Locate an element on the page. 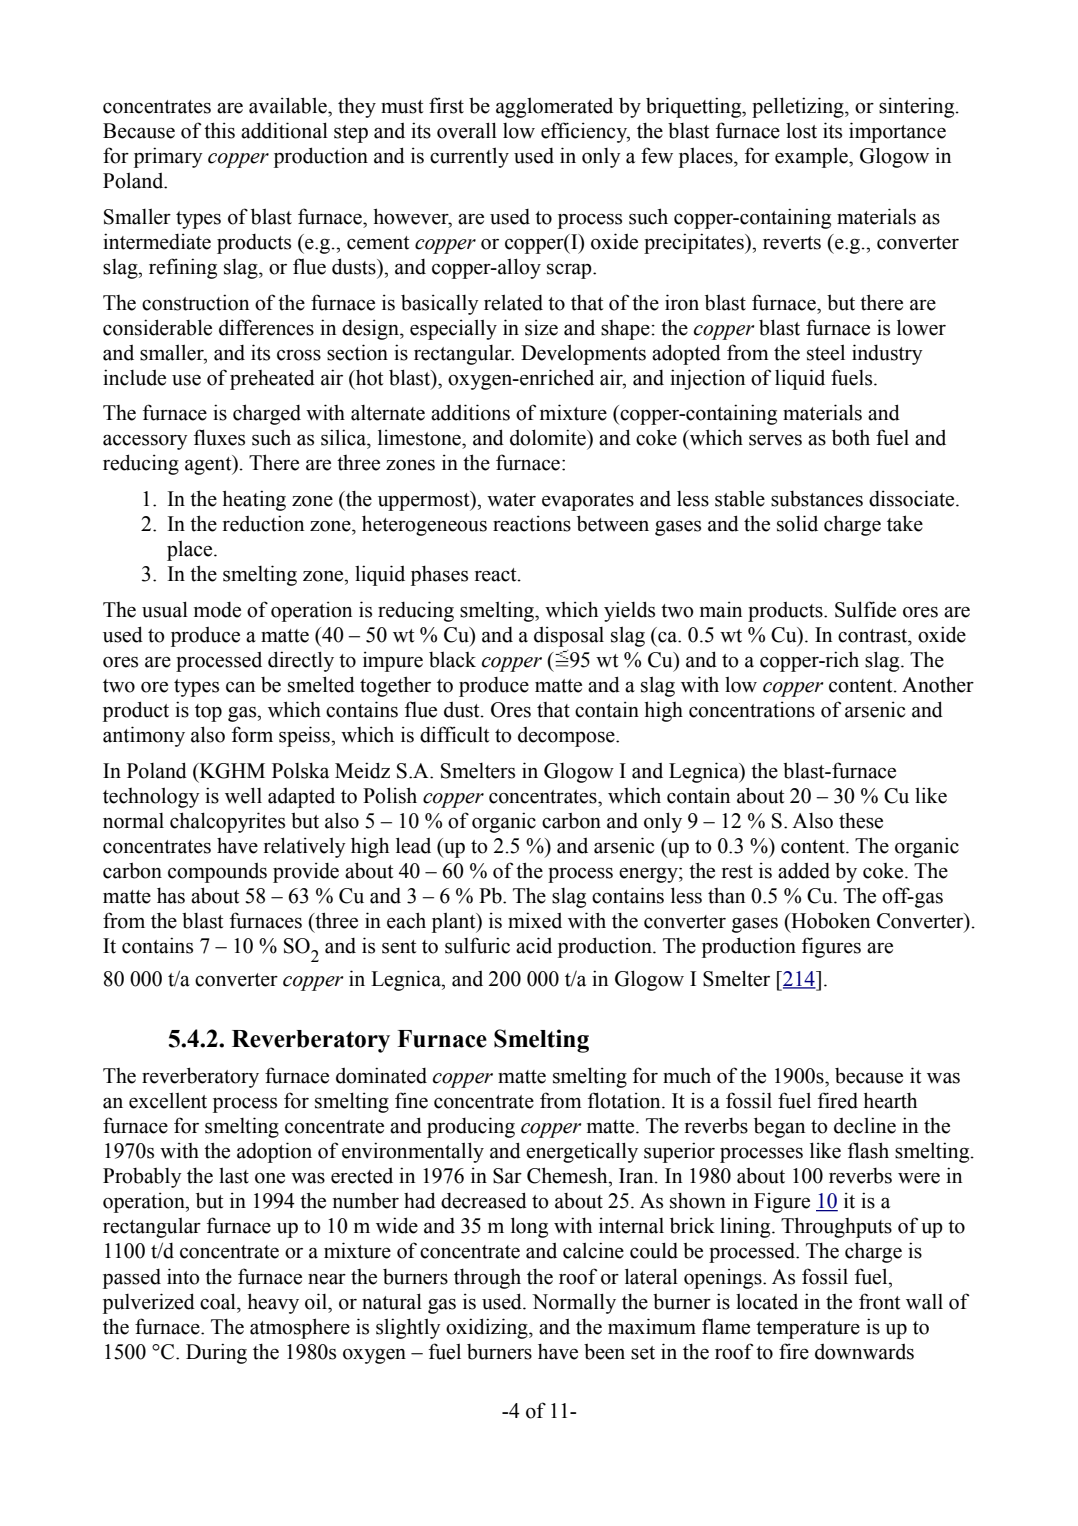 Image resolution: width=1078 pixels, height=1526 pixels. temperature is located at coordinates (808, 1330).
